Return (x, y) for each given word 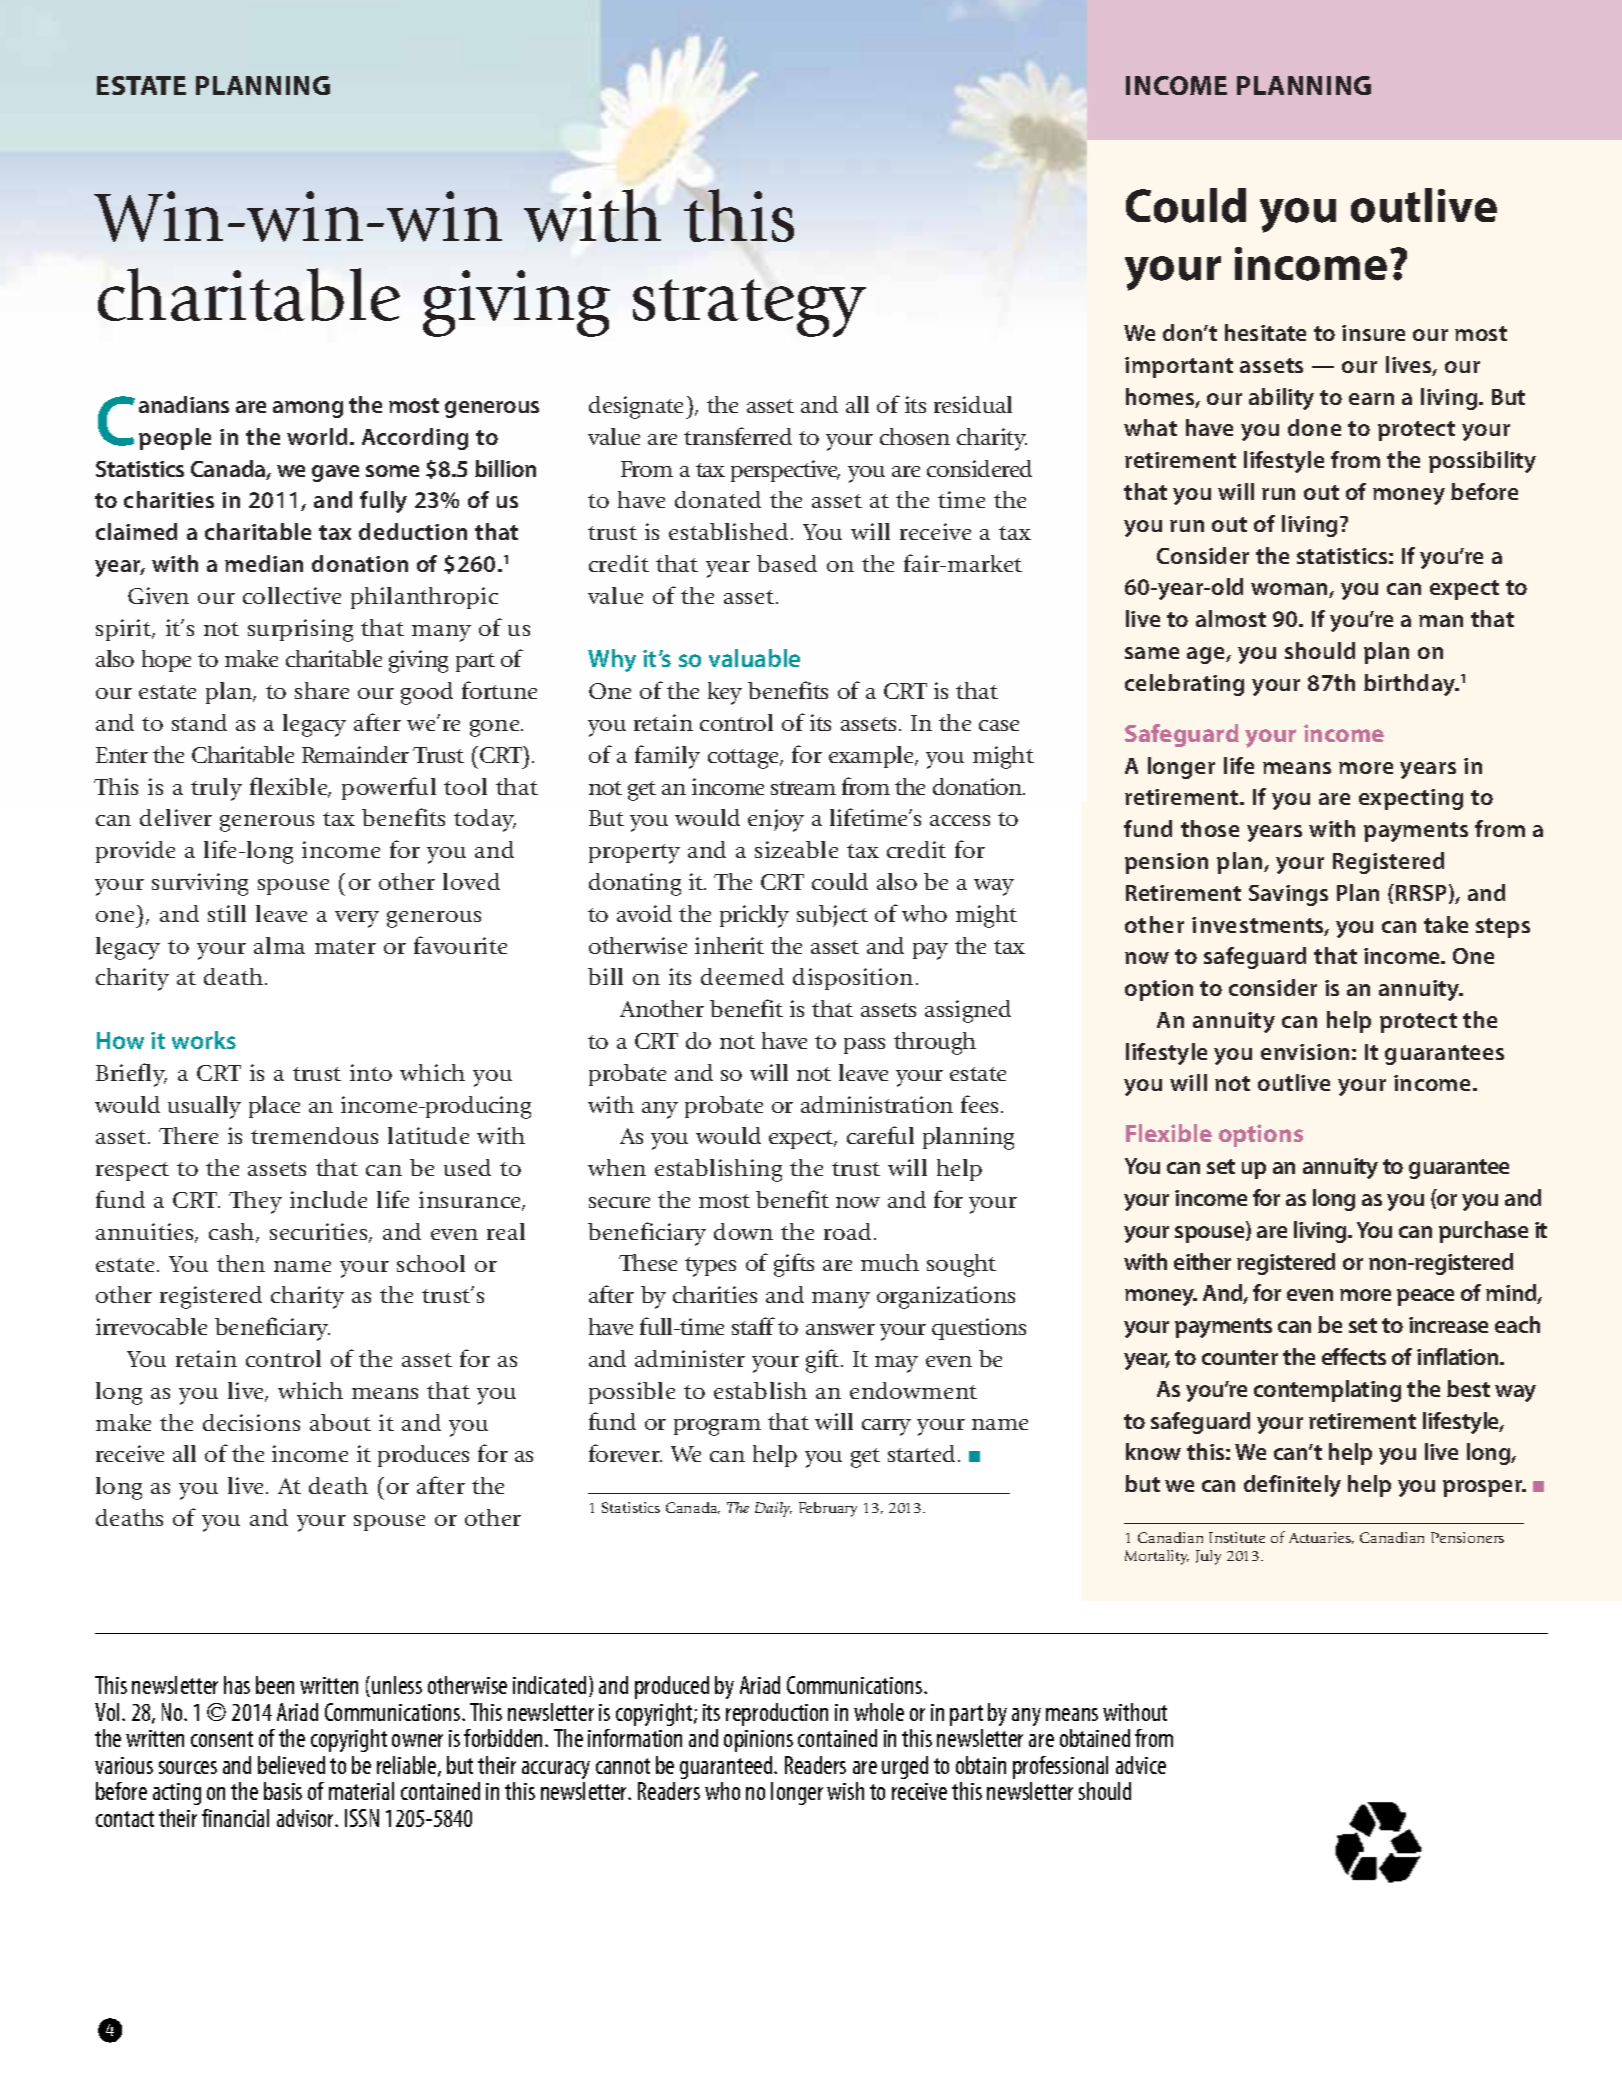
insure (1373, 333)
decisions (251, 1422)
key (725, 693)
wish (845, 1791)
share (322, 690)
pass (864, 1046)
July (1208, 1557)
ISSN (362, 1818)
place (274, 1107)
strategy (749, 308)
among (308, 409)
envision (1305, 1052)
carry (886, 1427)
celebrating (1184, 685)
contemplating (1327, 1391)
